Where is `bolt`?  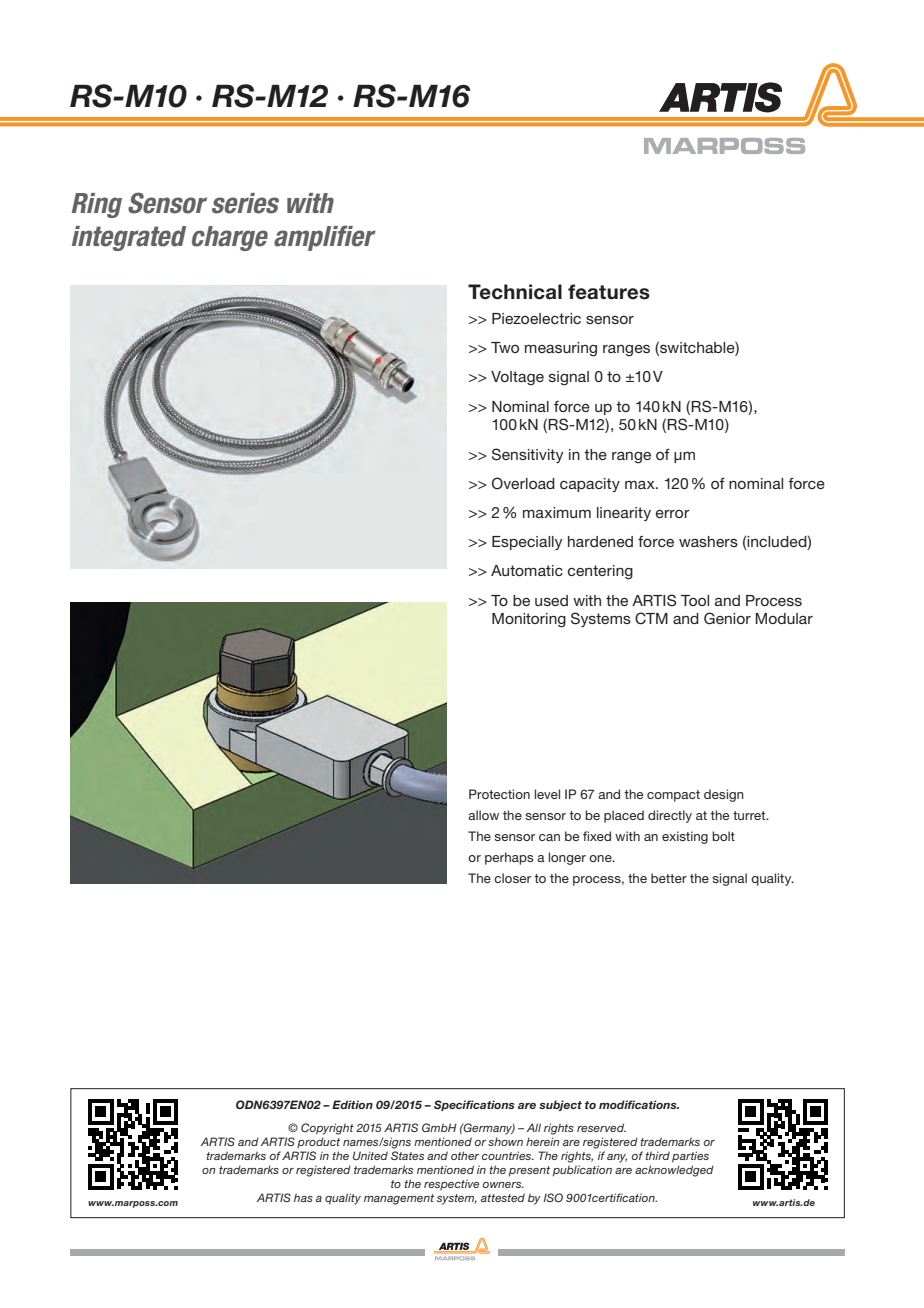
bolt is located at coordinates (723, 836).
